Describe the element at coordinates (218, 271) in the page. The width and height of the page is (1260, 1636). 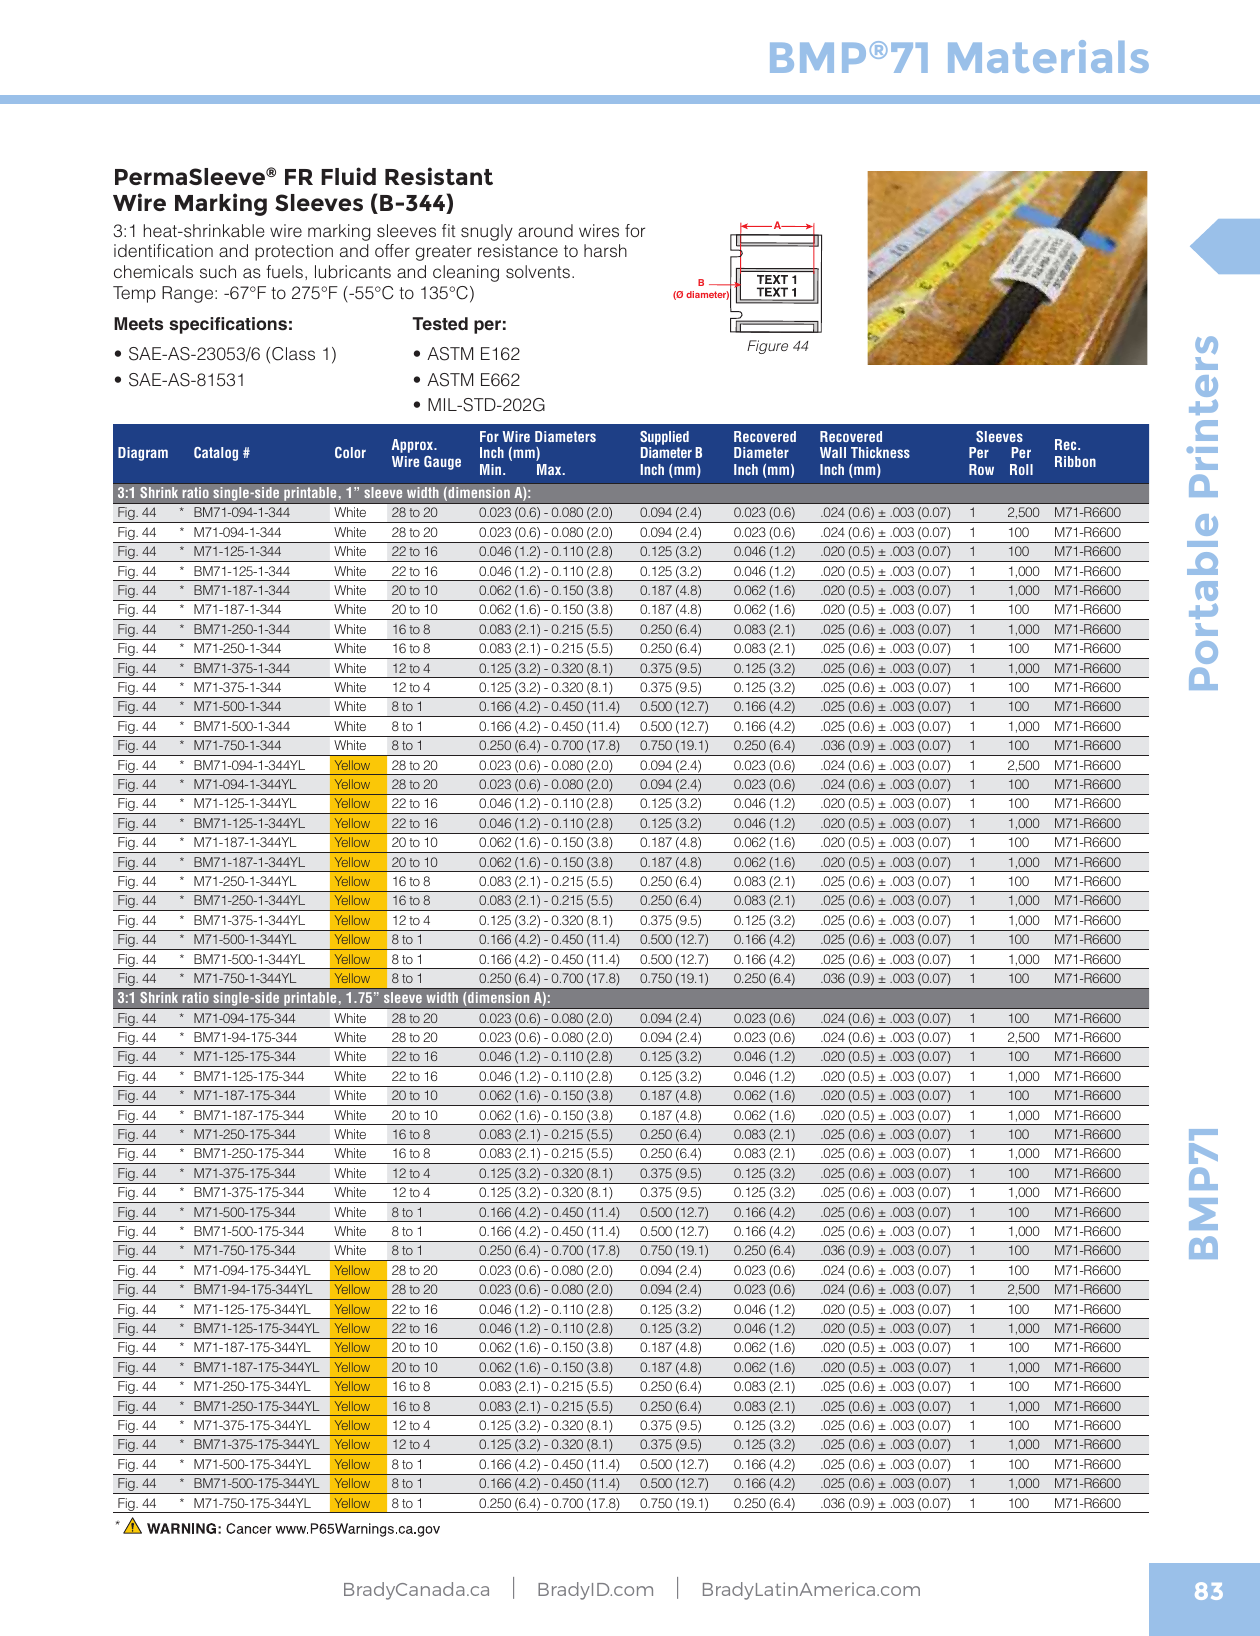
I see `such` at that location.
